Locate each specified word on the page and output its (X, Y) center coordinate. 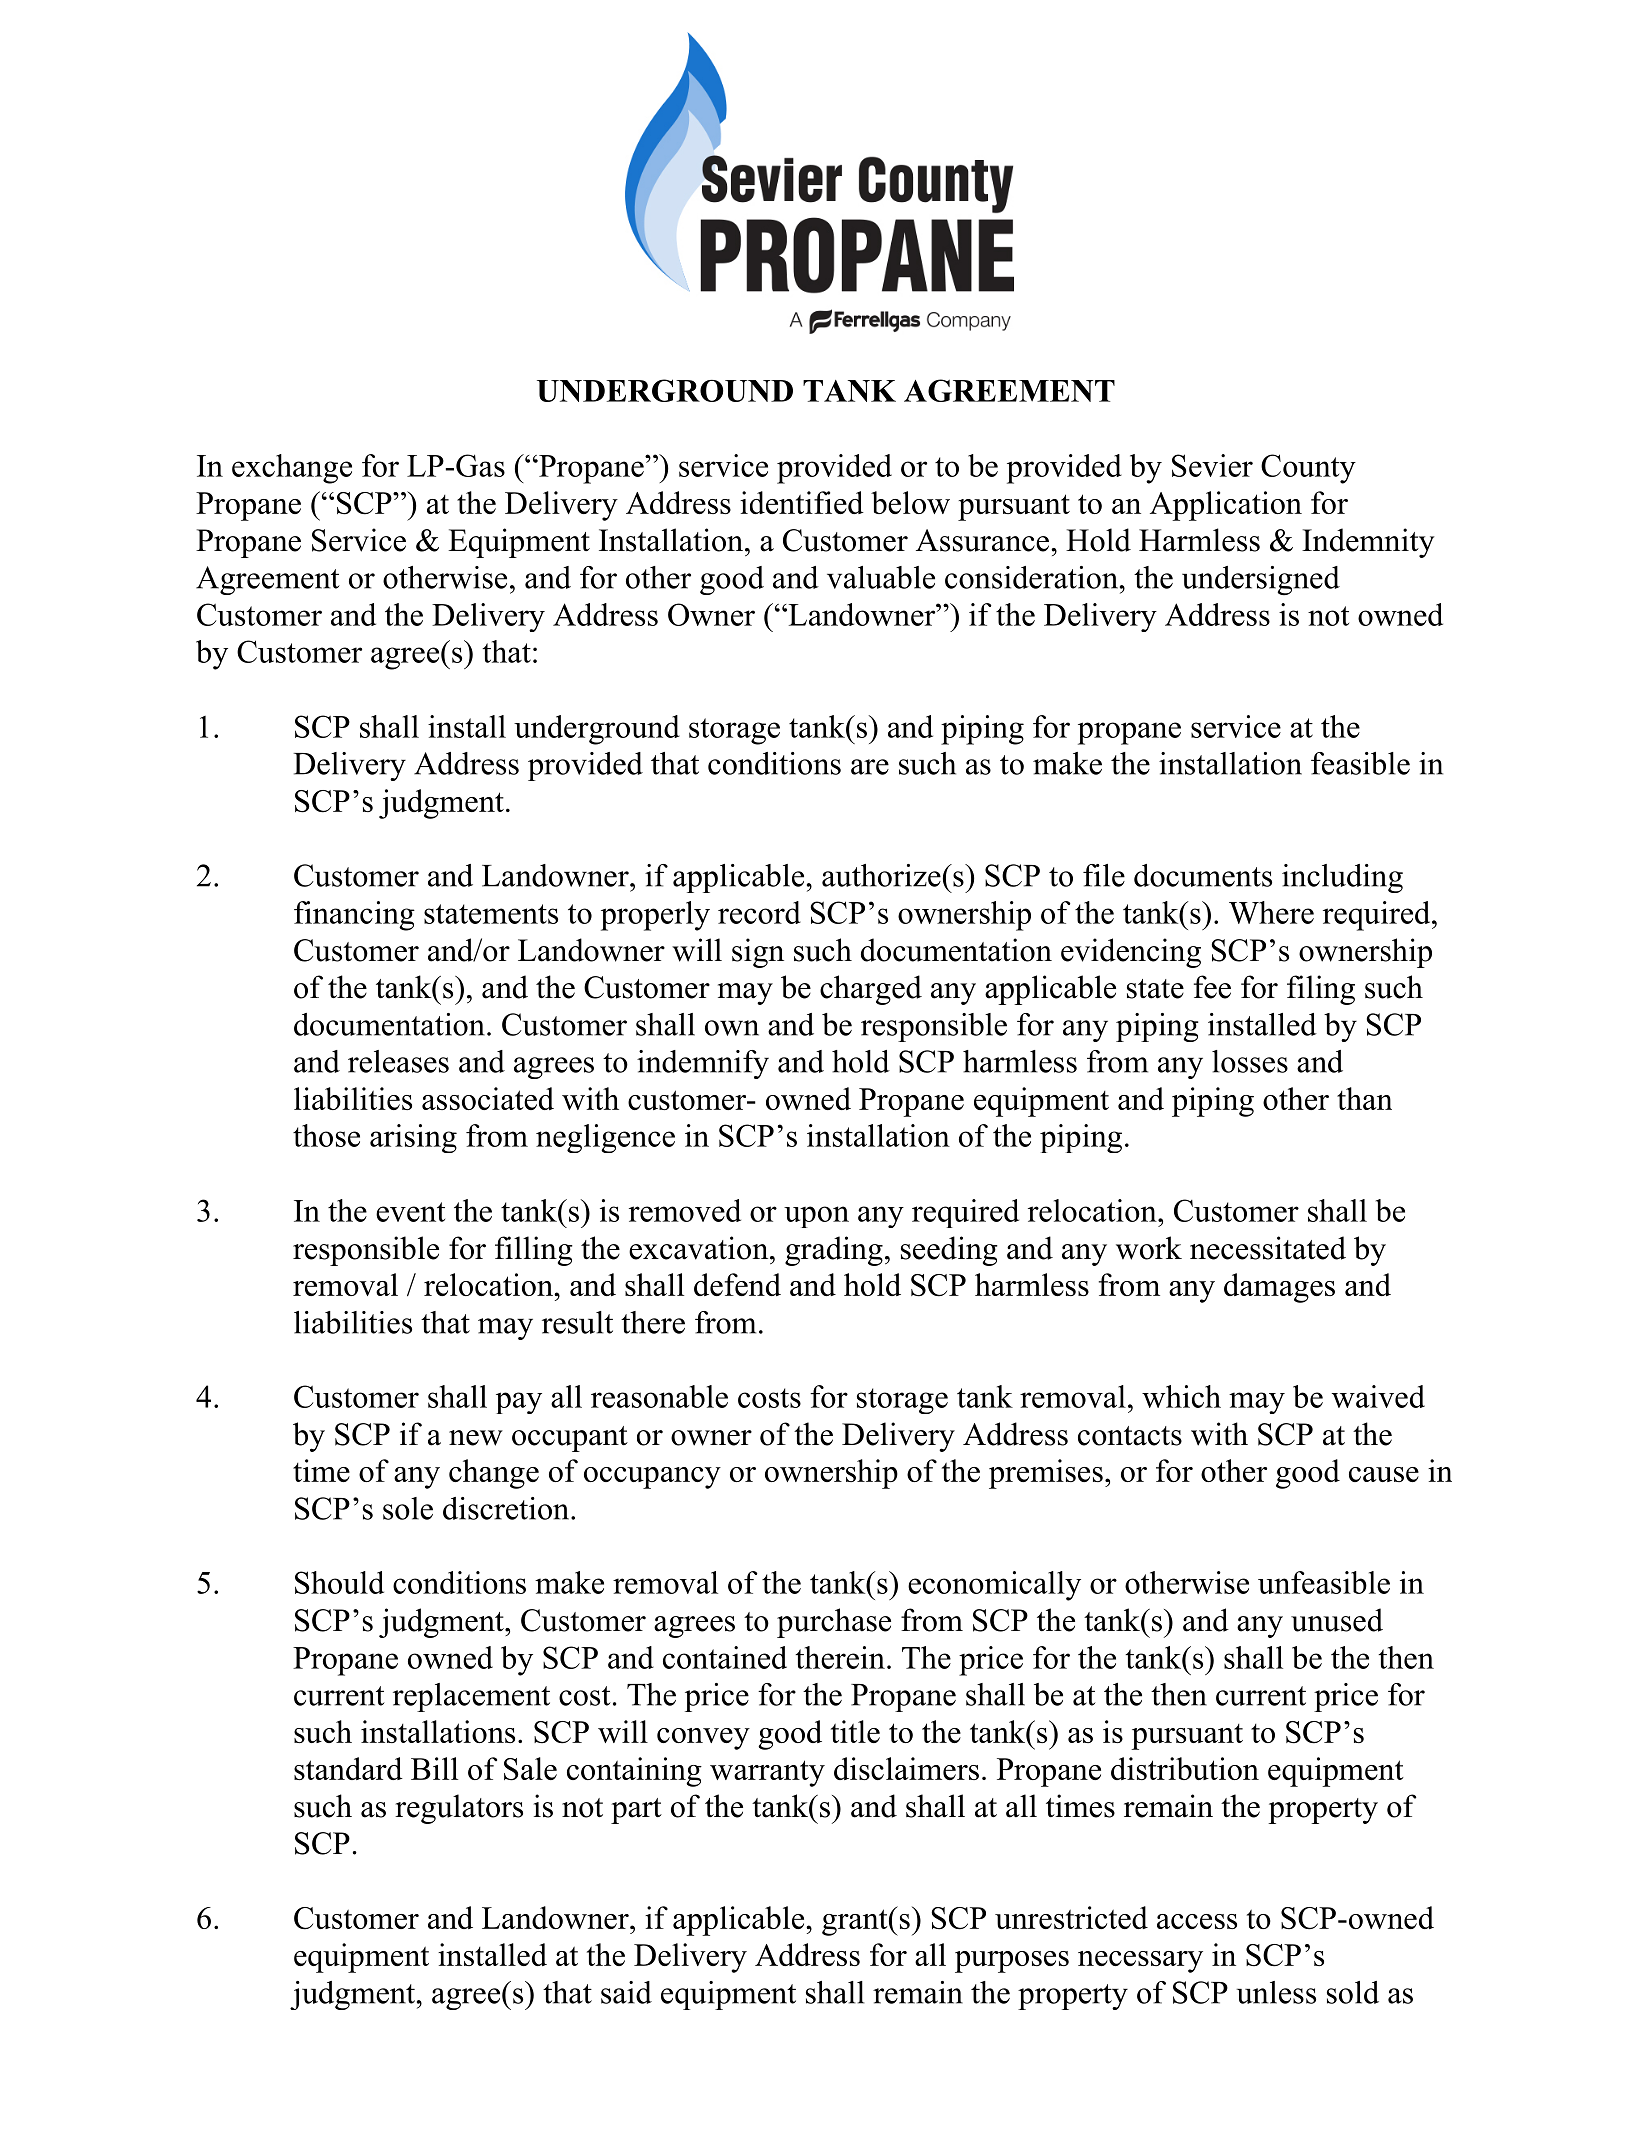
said (626, 1992)
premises (1046, 1474)
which (1181, 1396)
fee (1212, 987)
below (910, 502)
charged (871, 990)
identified (802, 502)
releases (398, 1061)
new (476, 1438)
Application (1226, 506)
